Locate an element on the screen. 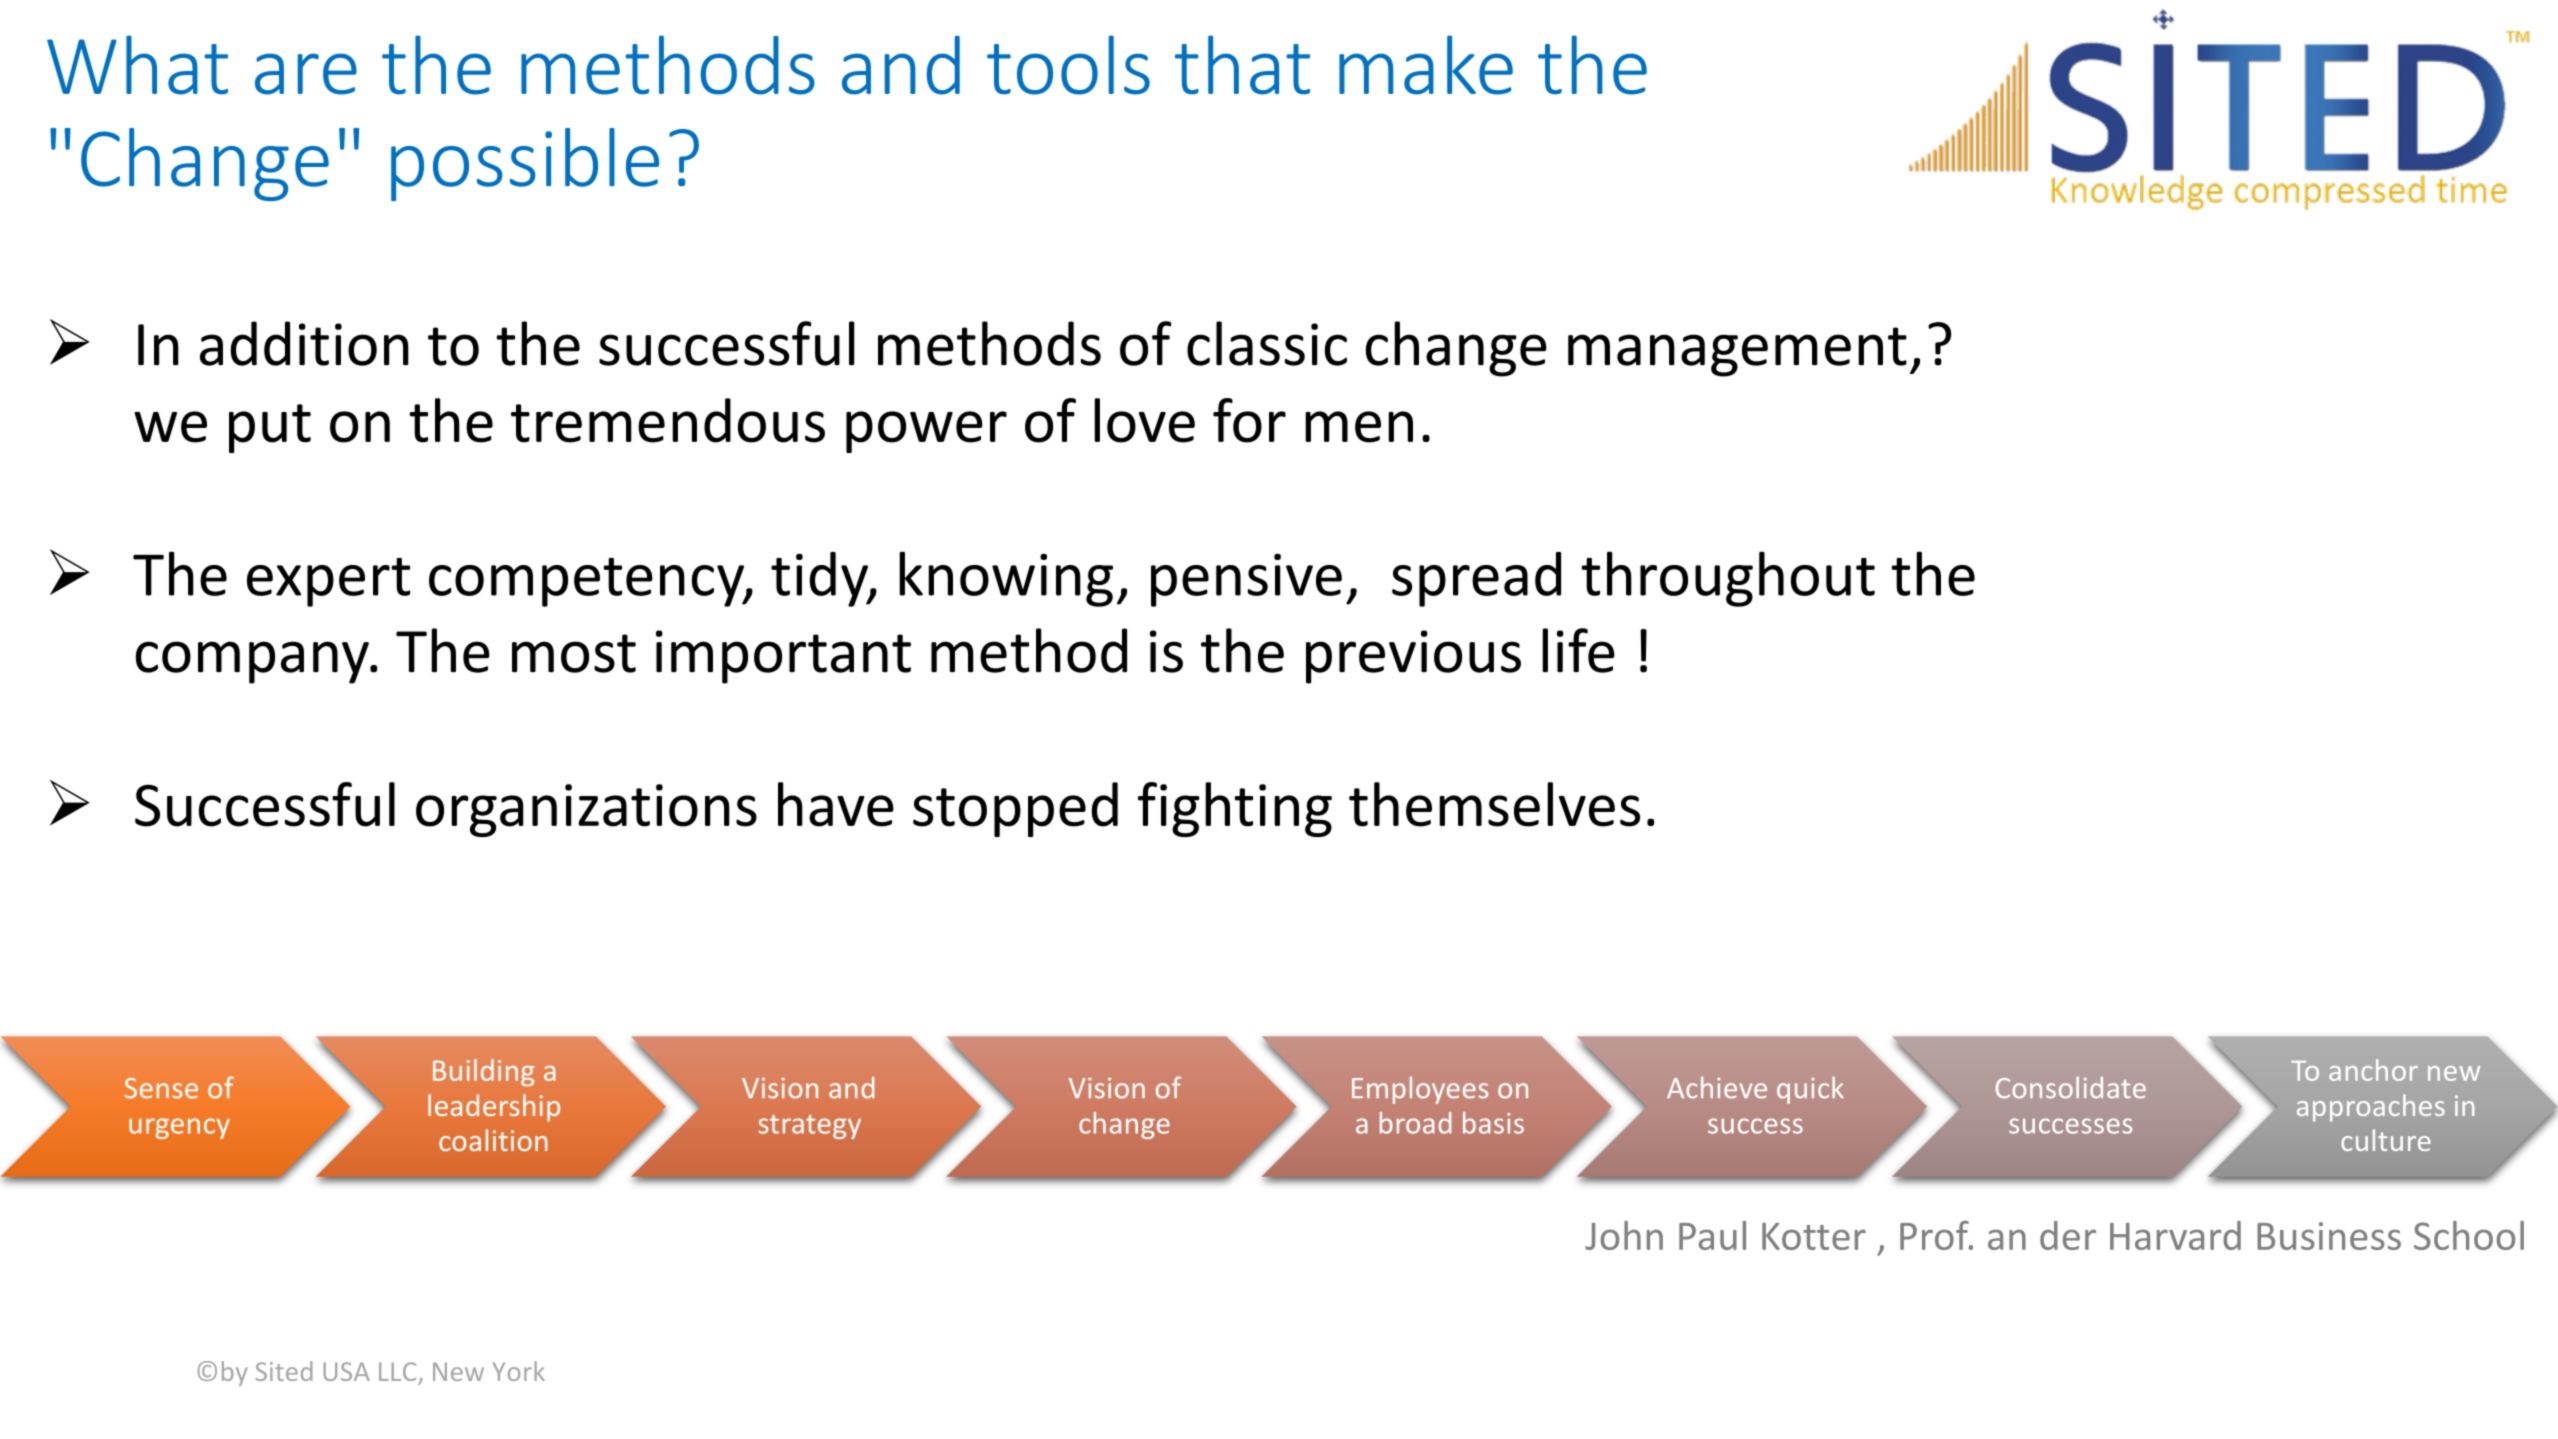  company is located at coordinates (253, 662).
